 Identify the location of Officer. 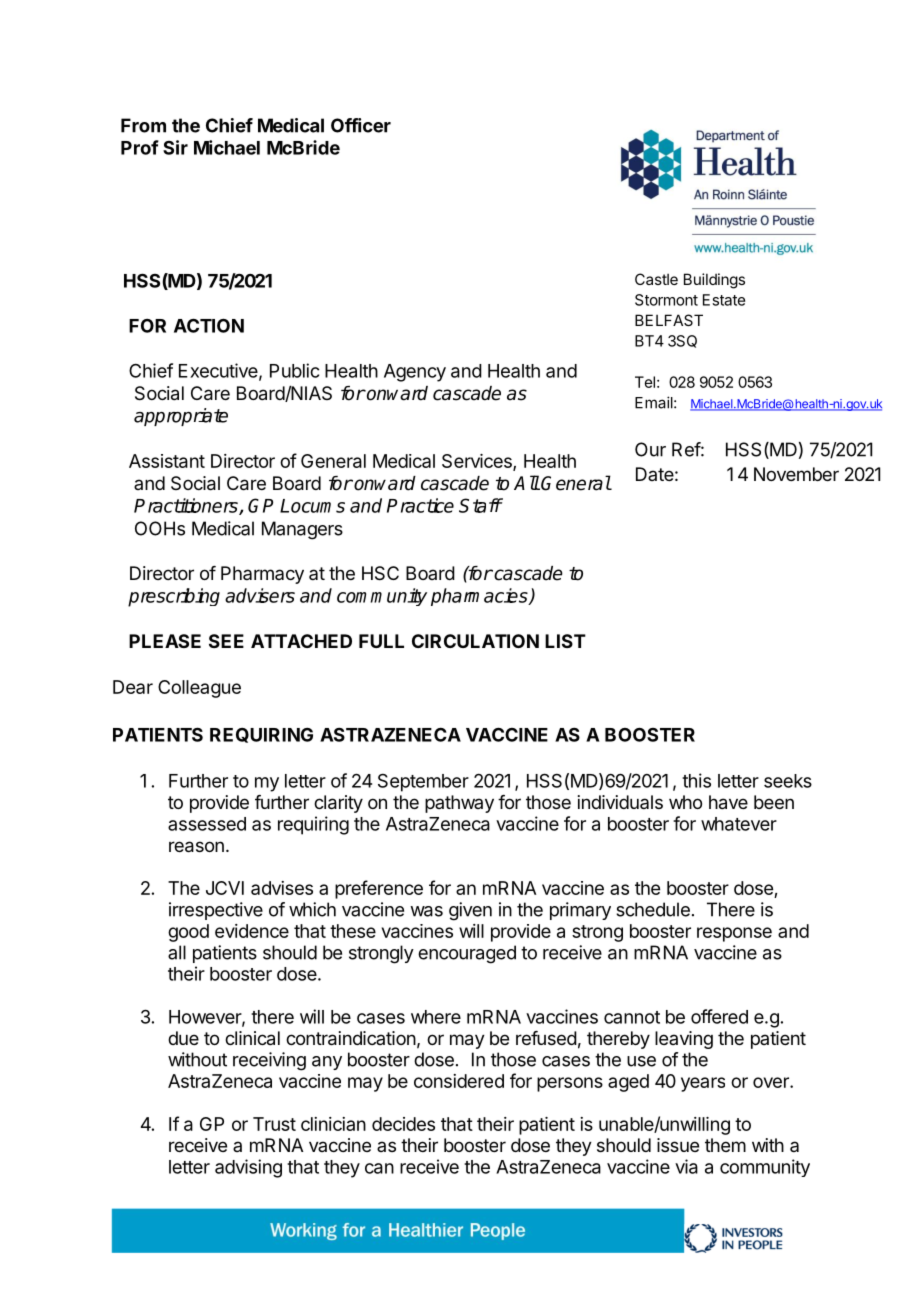
(361, 125).
